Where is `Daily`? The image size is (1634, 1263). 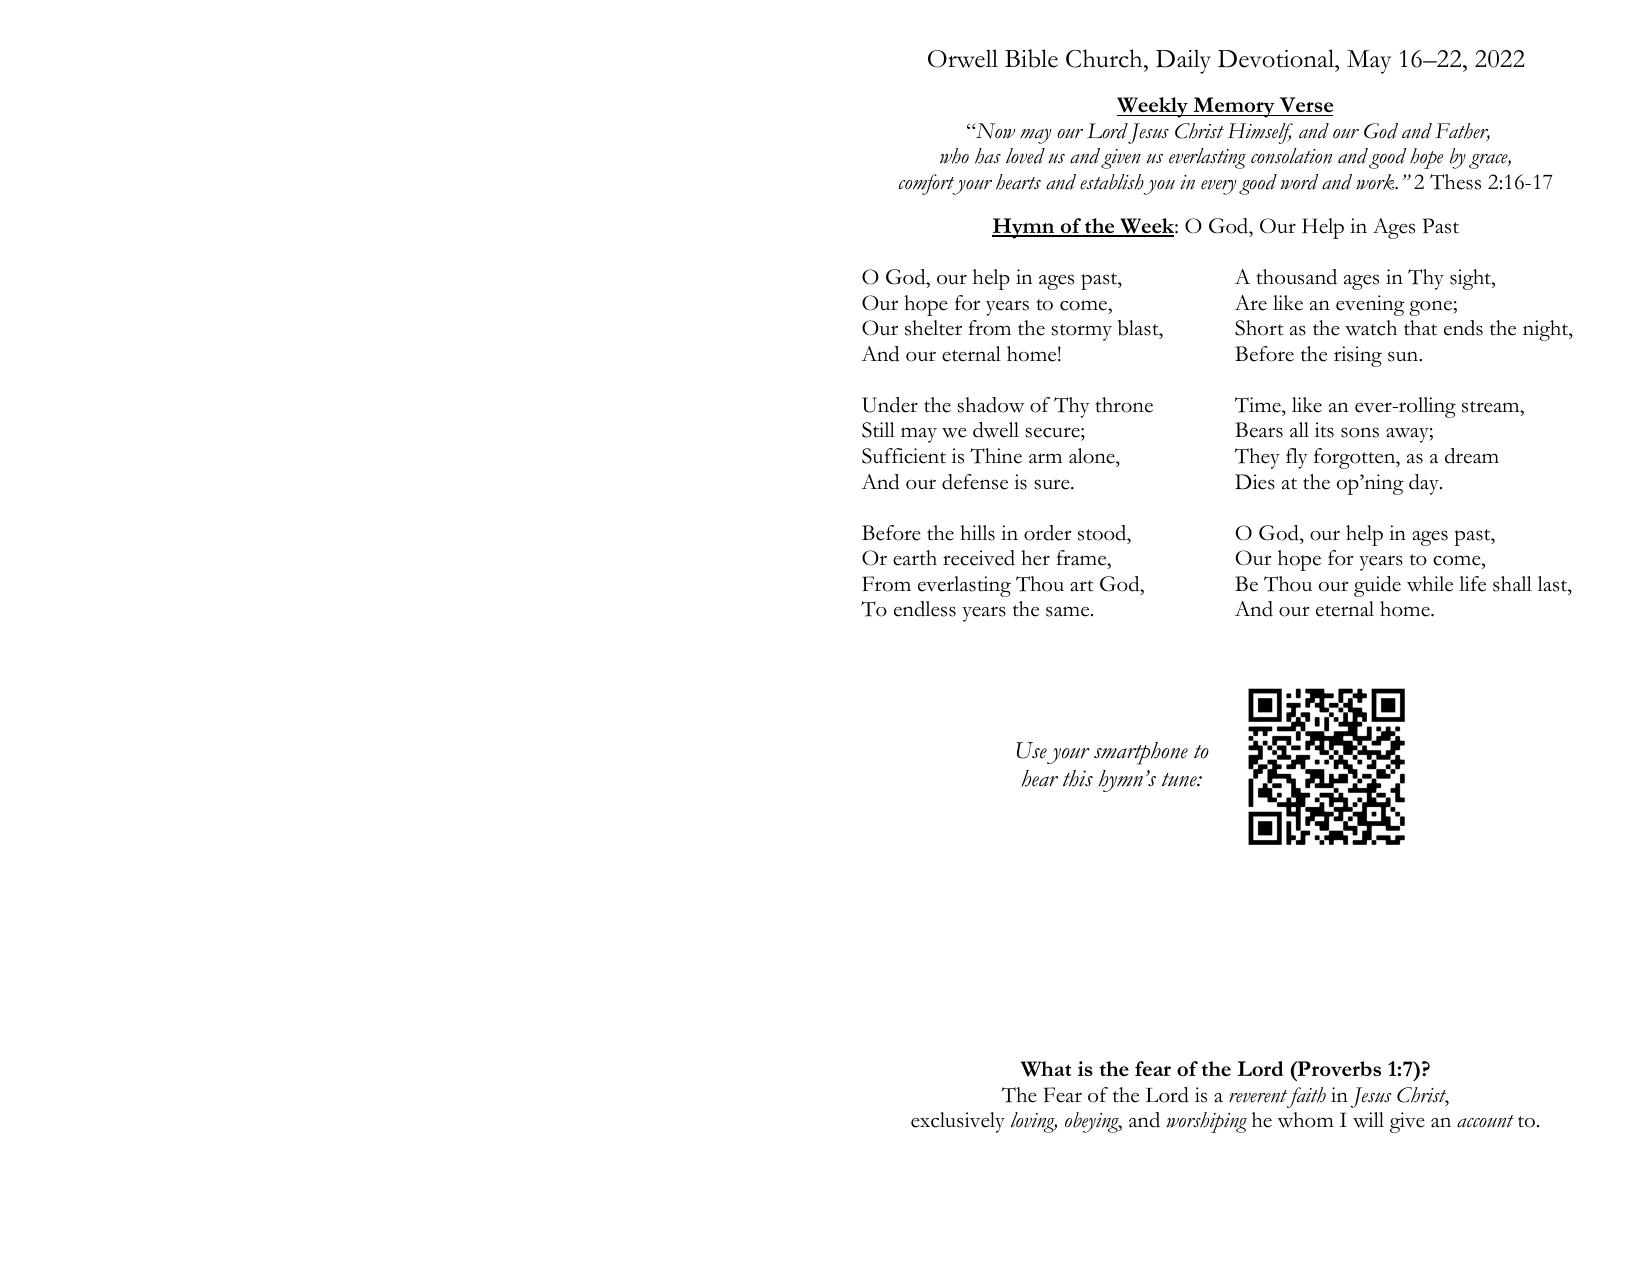
Daily is located at coordinates (1183, 61).
